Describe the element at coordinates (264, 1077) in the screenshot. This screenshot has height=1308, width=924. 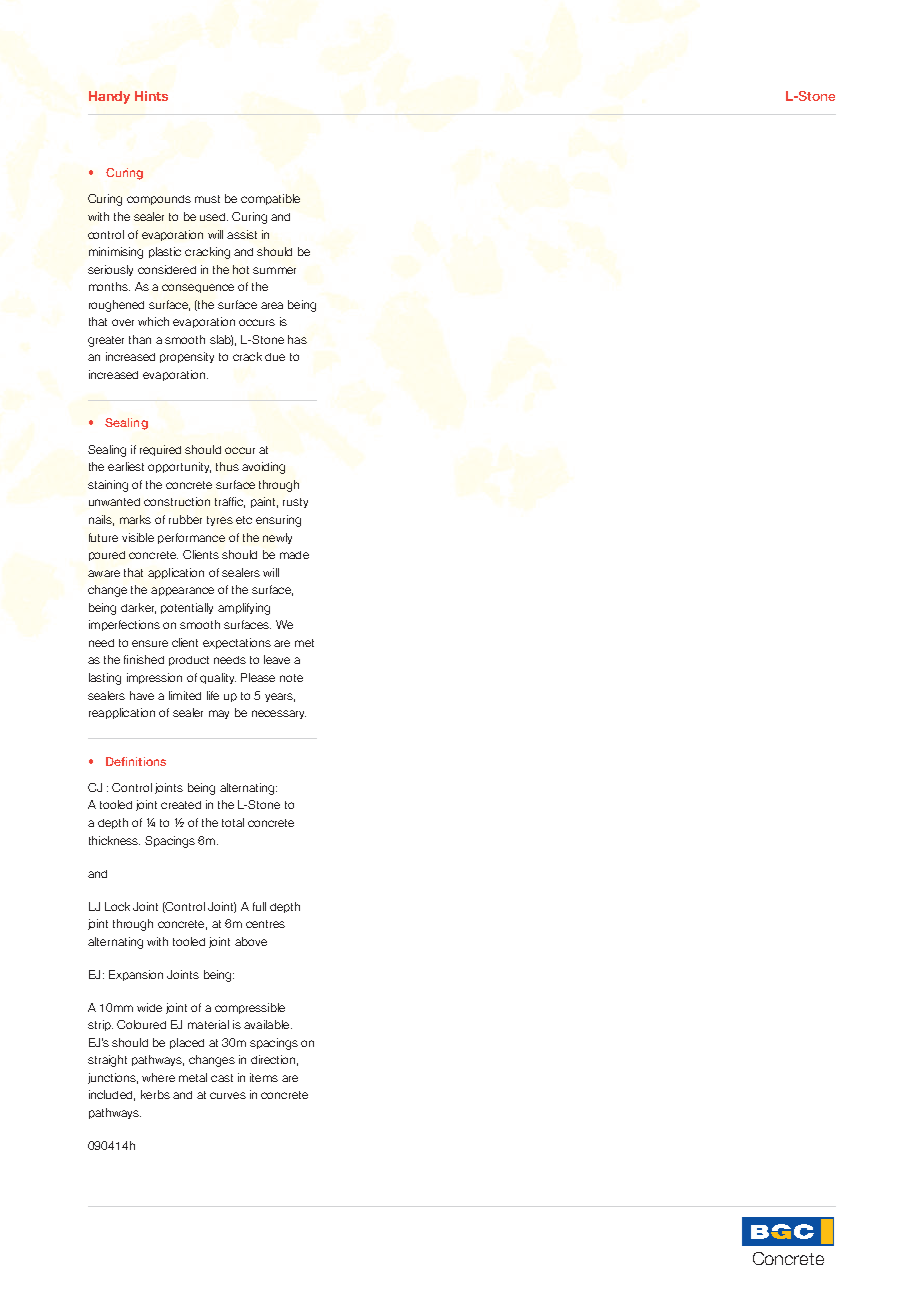
I see `items` at that location.
